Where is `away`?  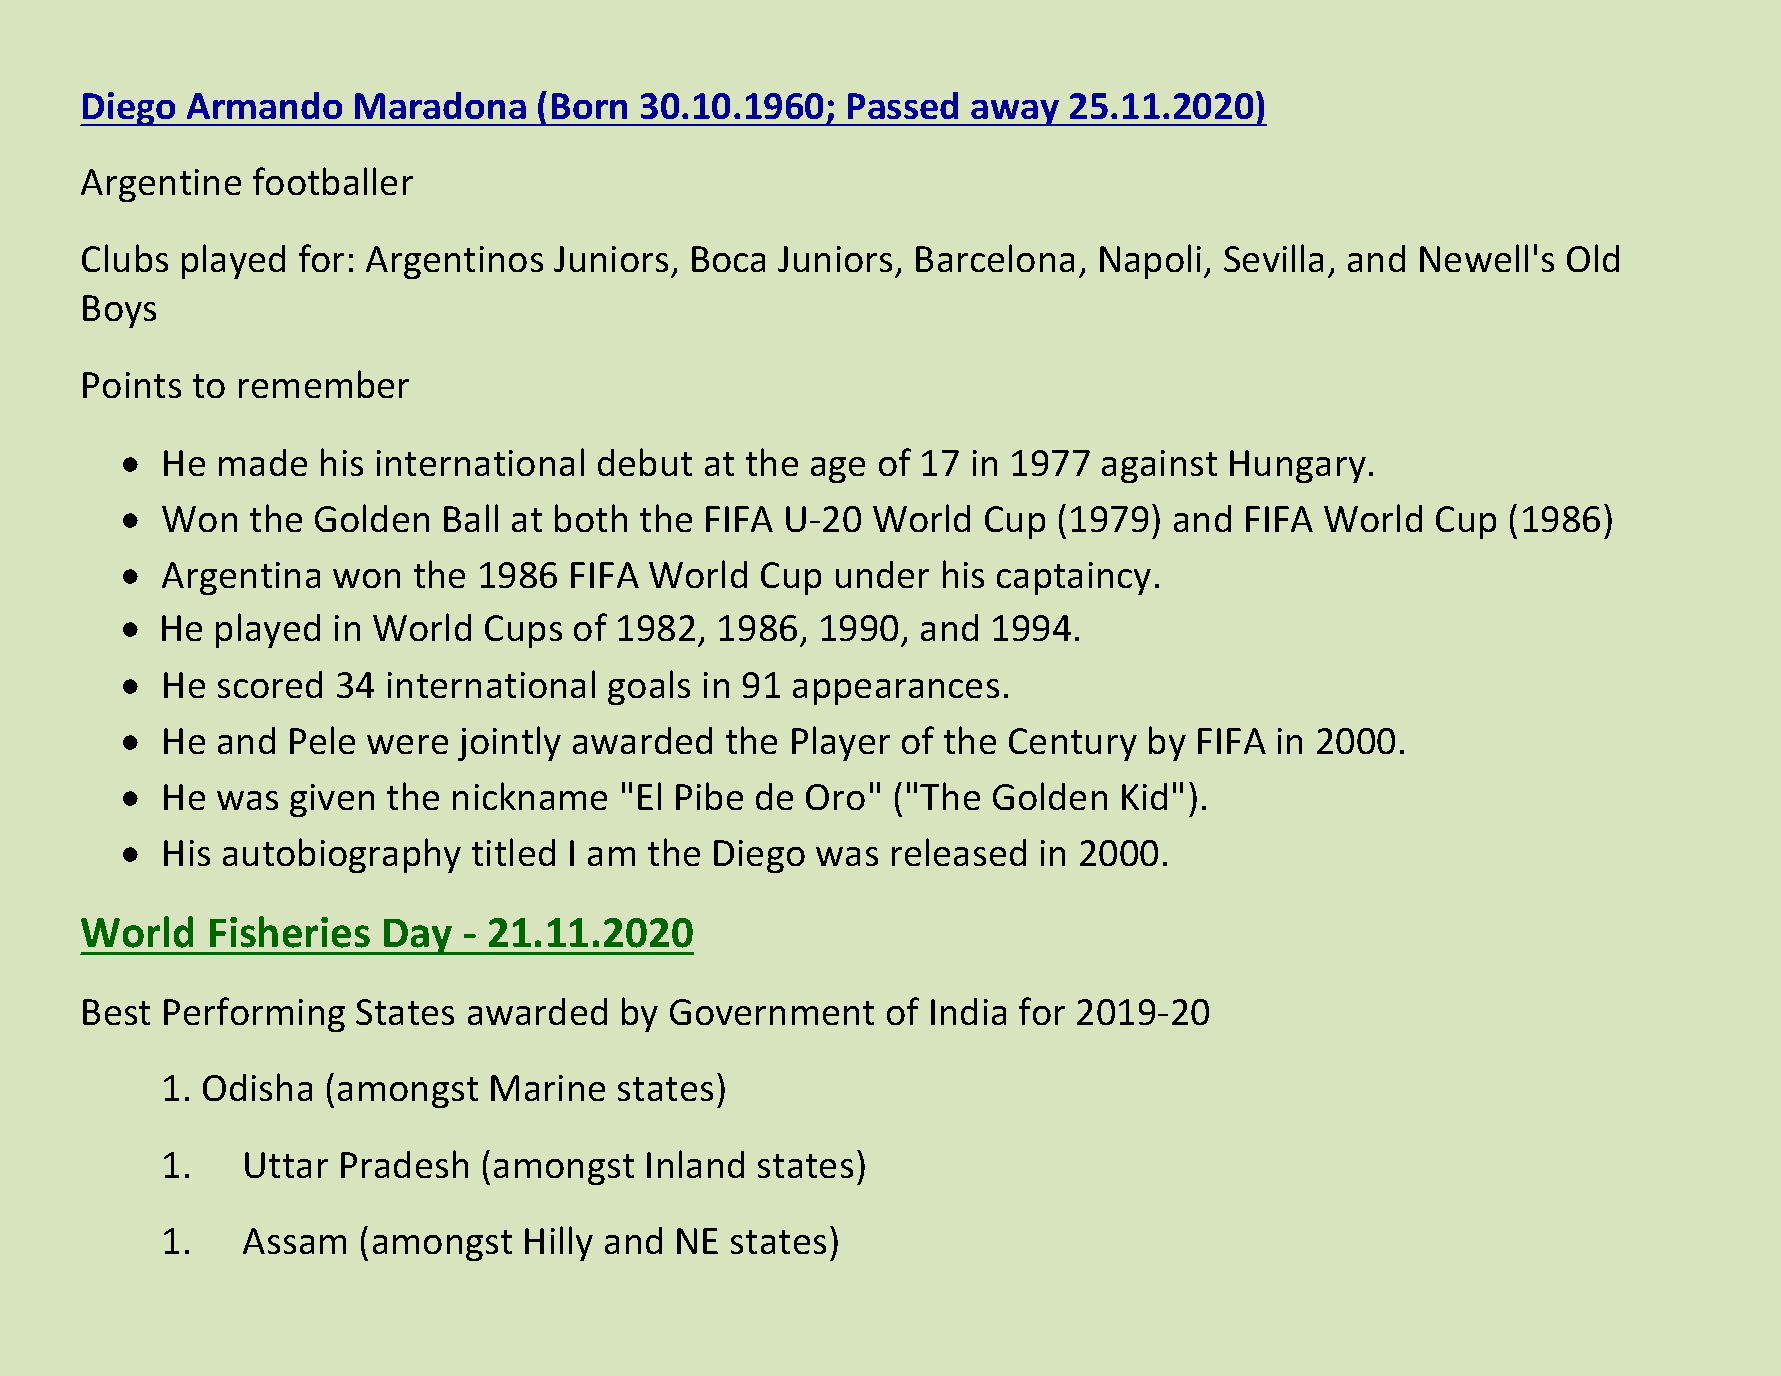
away is located at coordinates (1016, 113).
